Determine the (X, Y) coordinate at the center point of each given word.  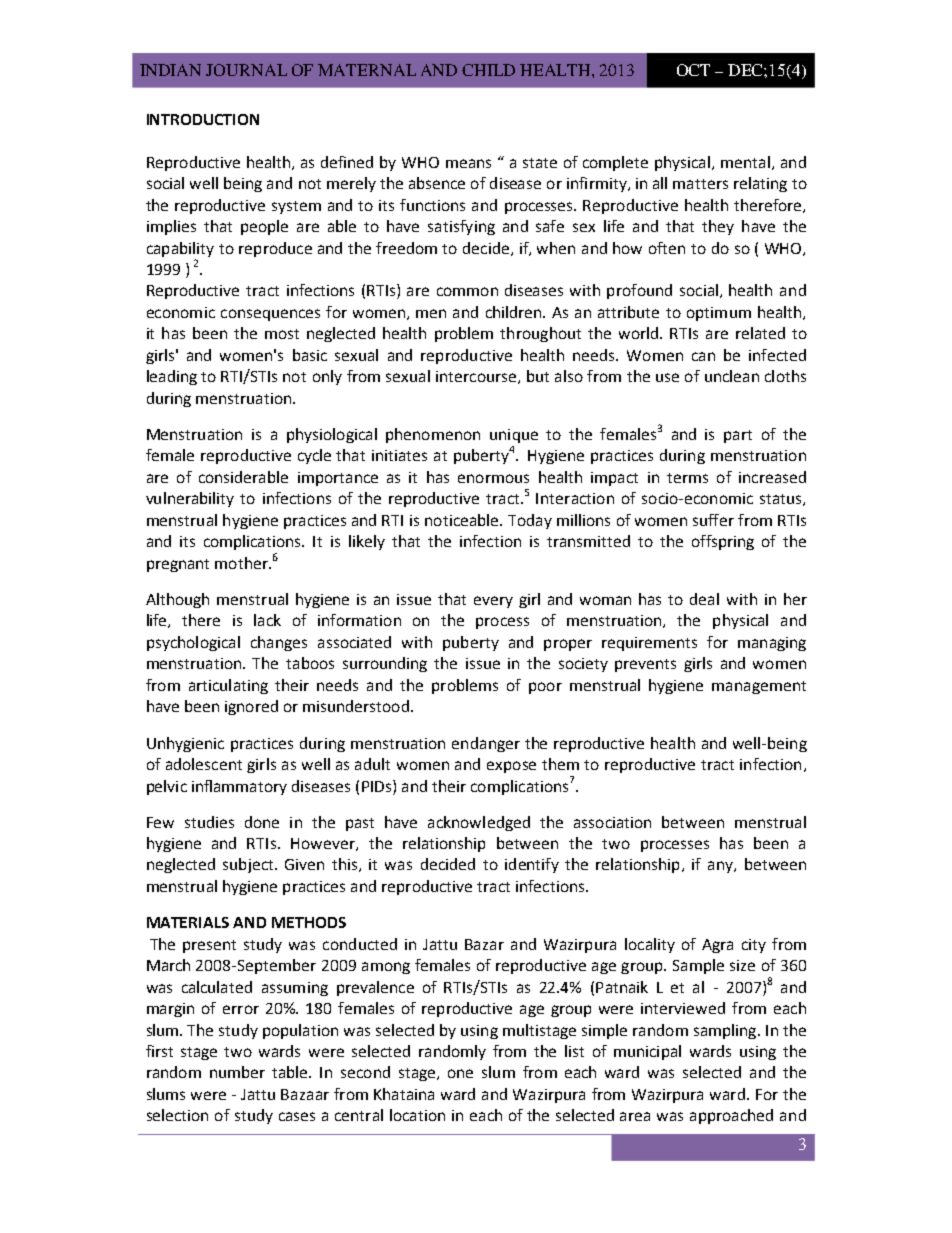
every (493, 602)
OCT (693, 70)
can (703, 356)
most (282, 334)
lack (267, 620)
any (721, 867)
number (237, 1072)
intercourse (477, 377)
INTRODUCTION (203, 119)
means (468, 163)
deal (704, 599)
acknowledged (479, 823)
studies (209, 822)
